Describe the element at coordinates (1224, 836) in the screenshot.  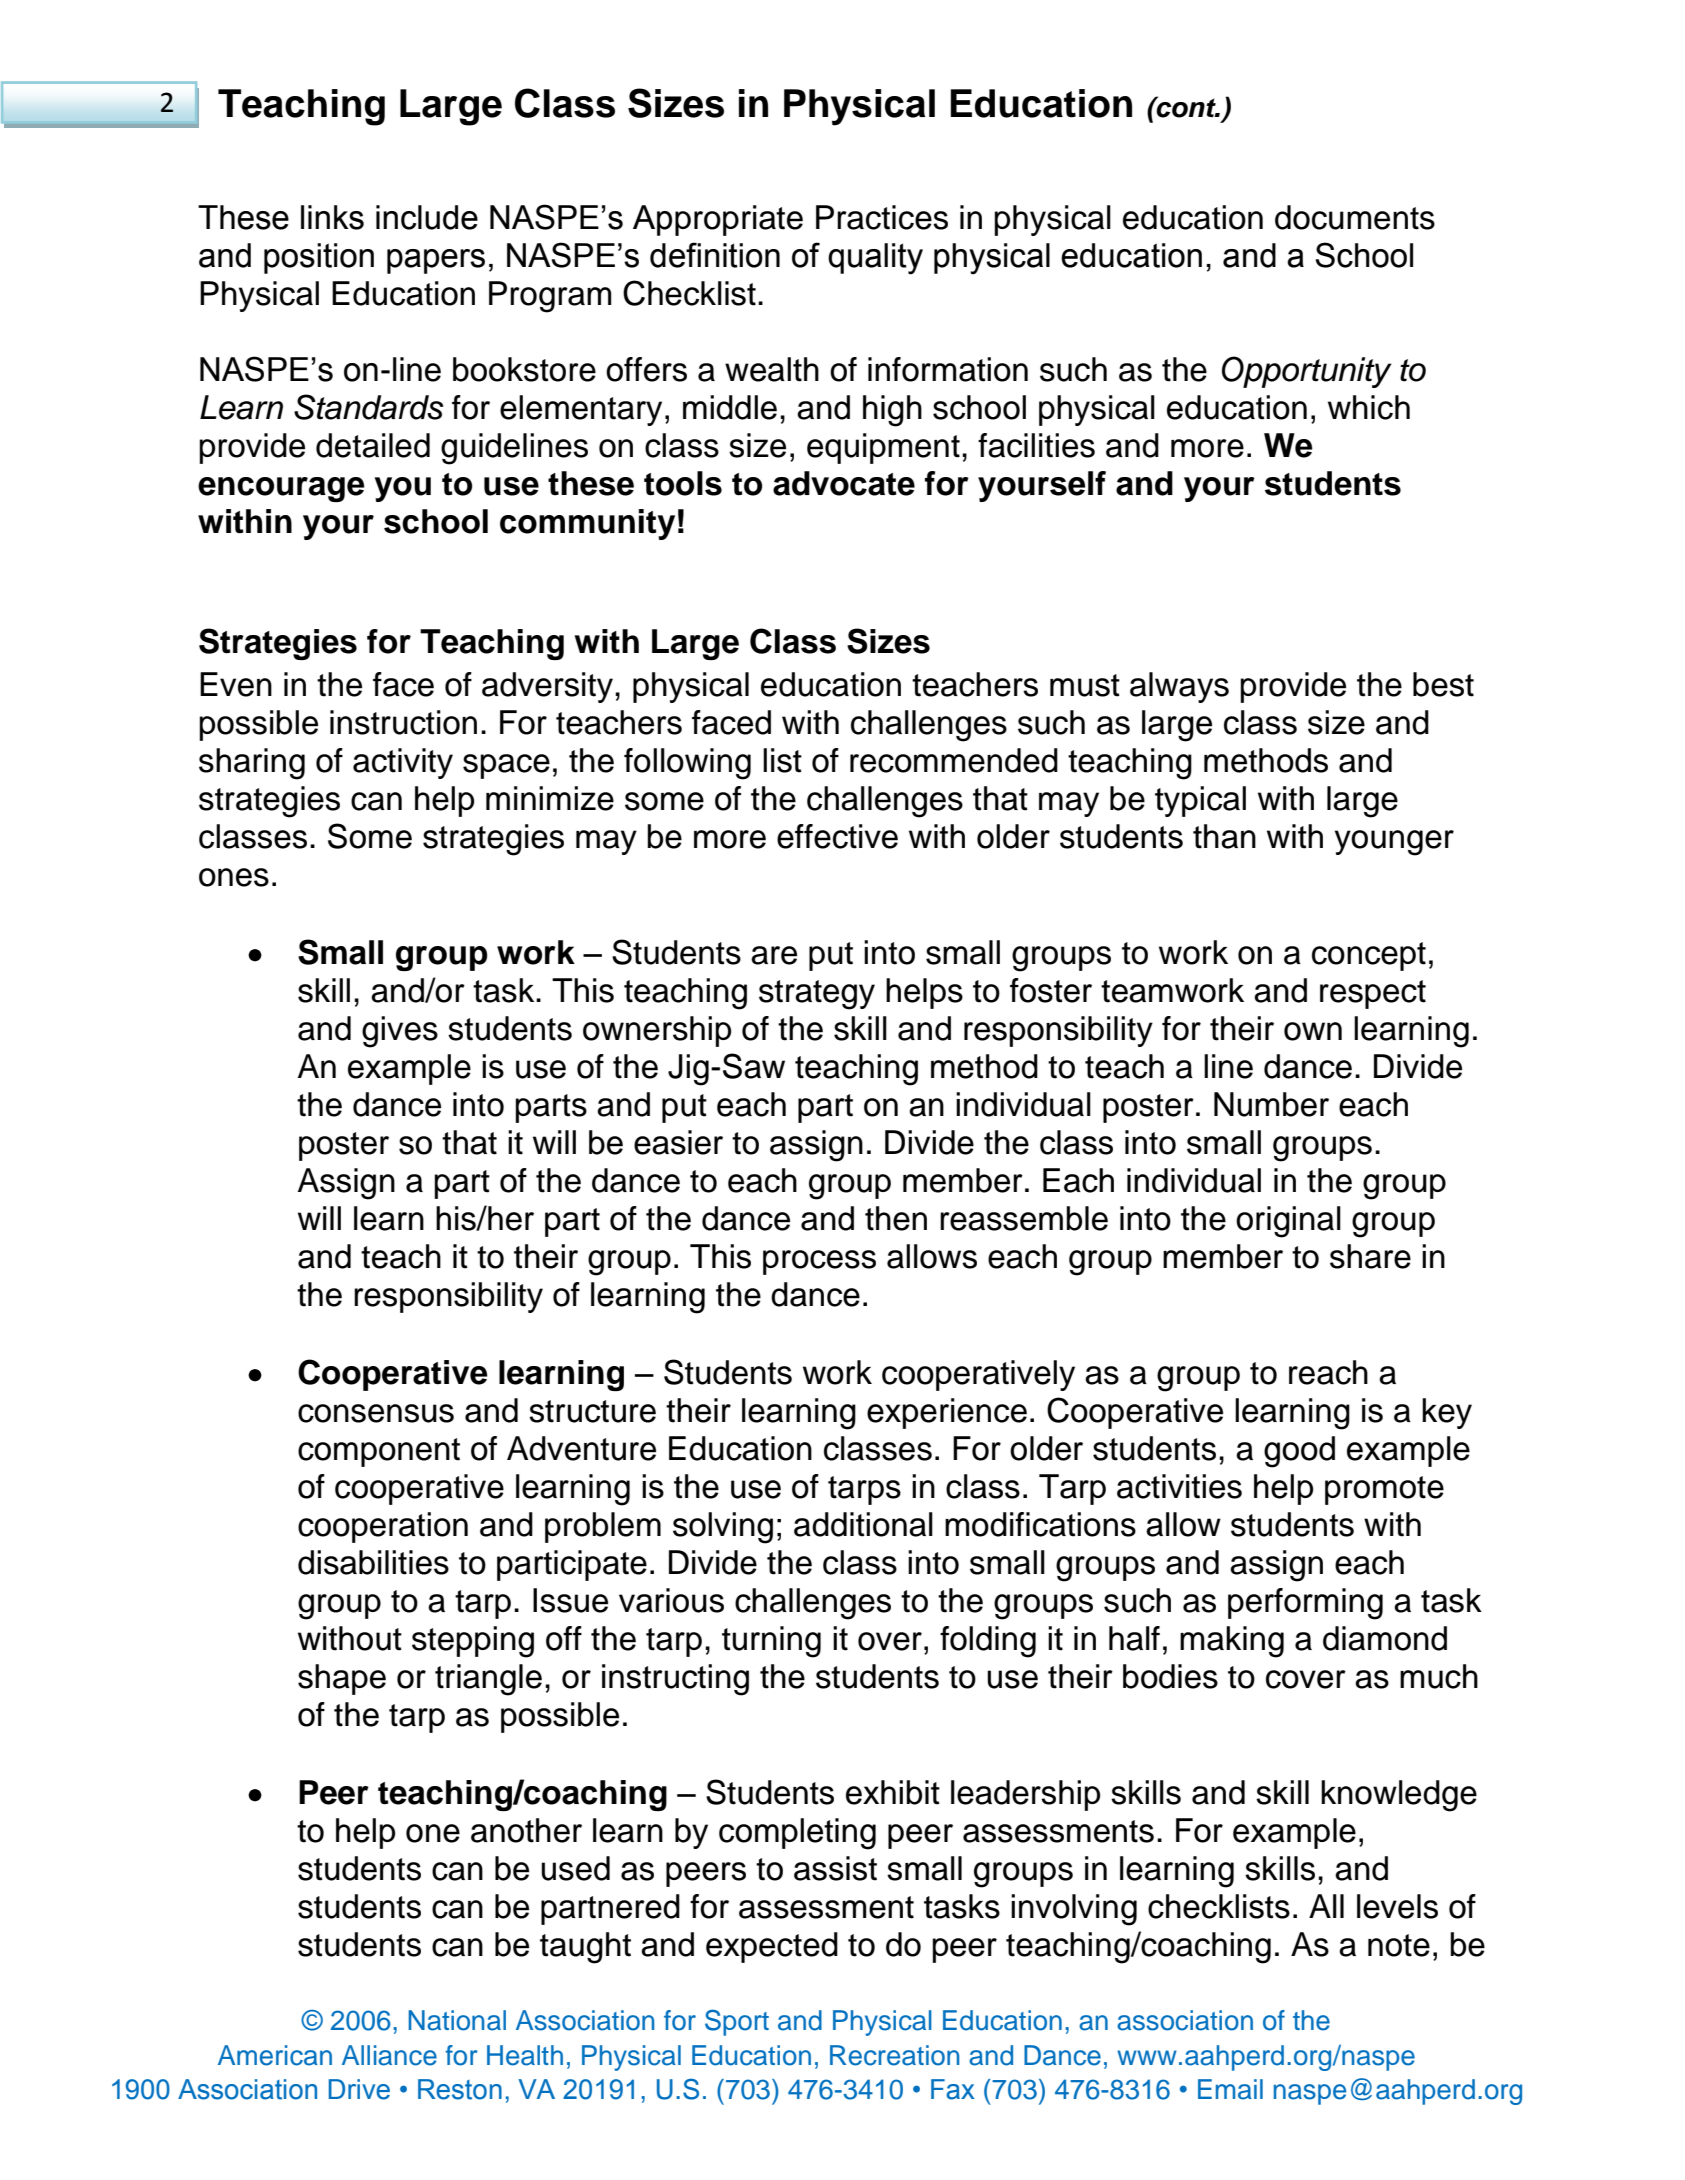
I see `than` at that location.
